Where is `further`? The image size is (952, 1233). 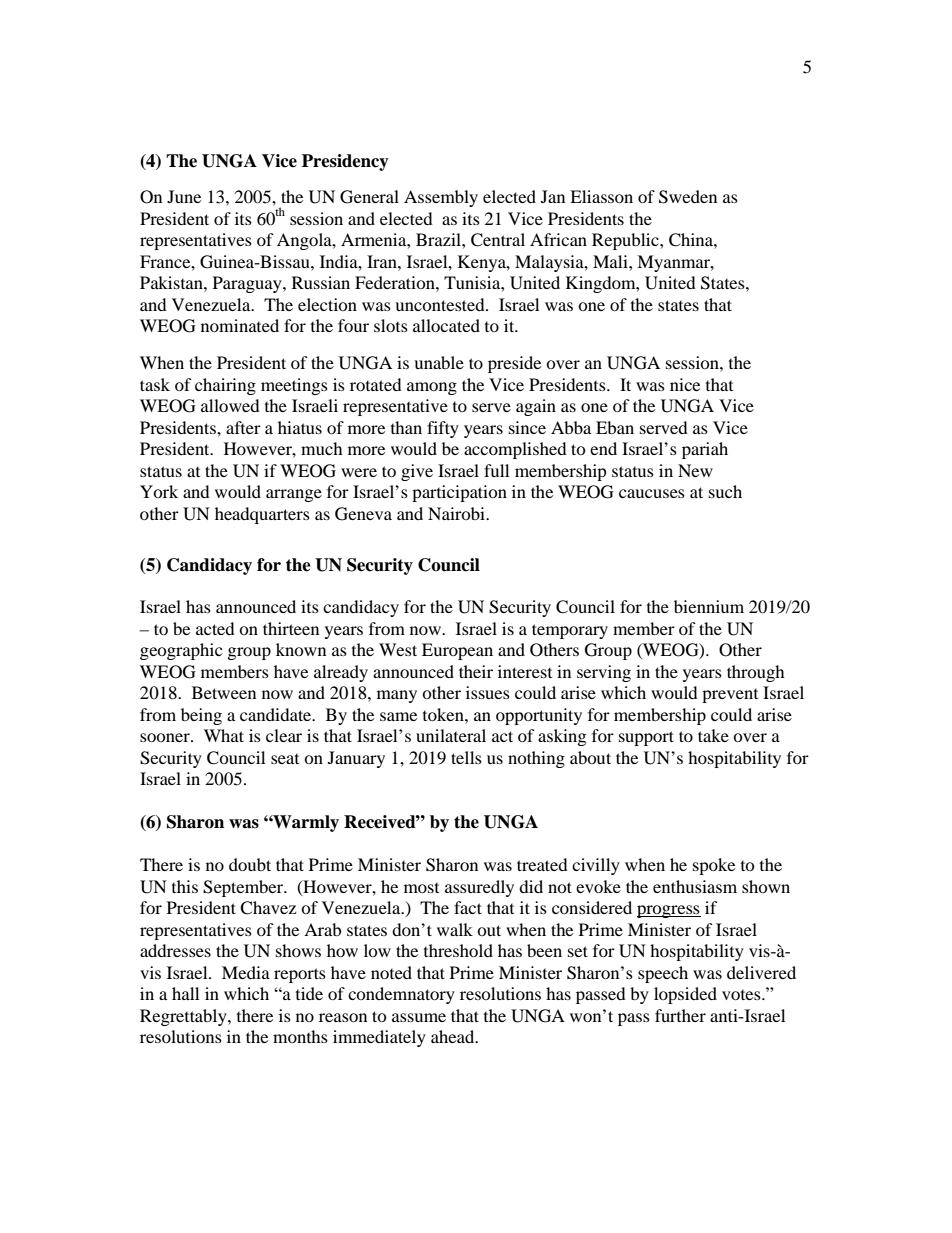
further is located at coordinates (680, 1015).
